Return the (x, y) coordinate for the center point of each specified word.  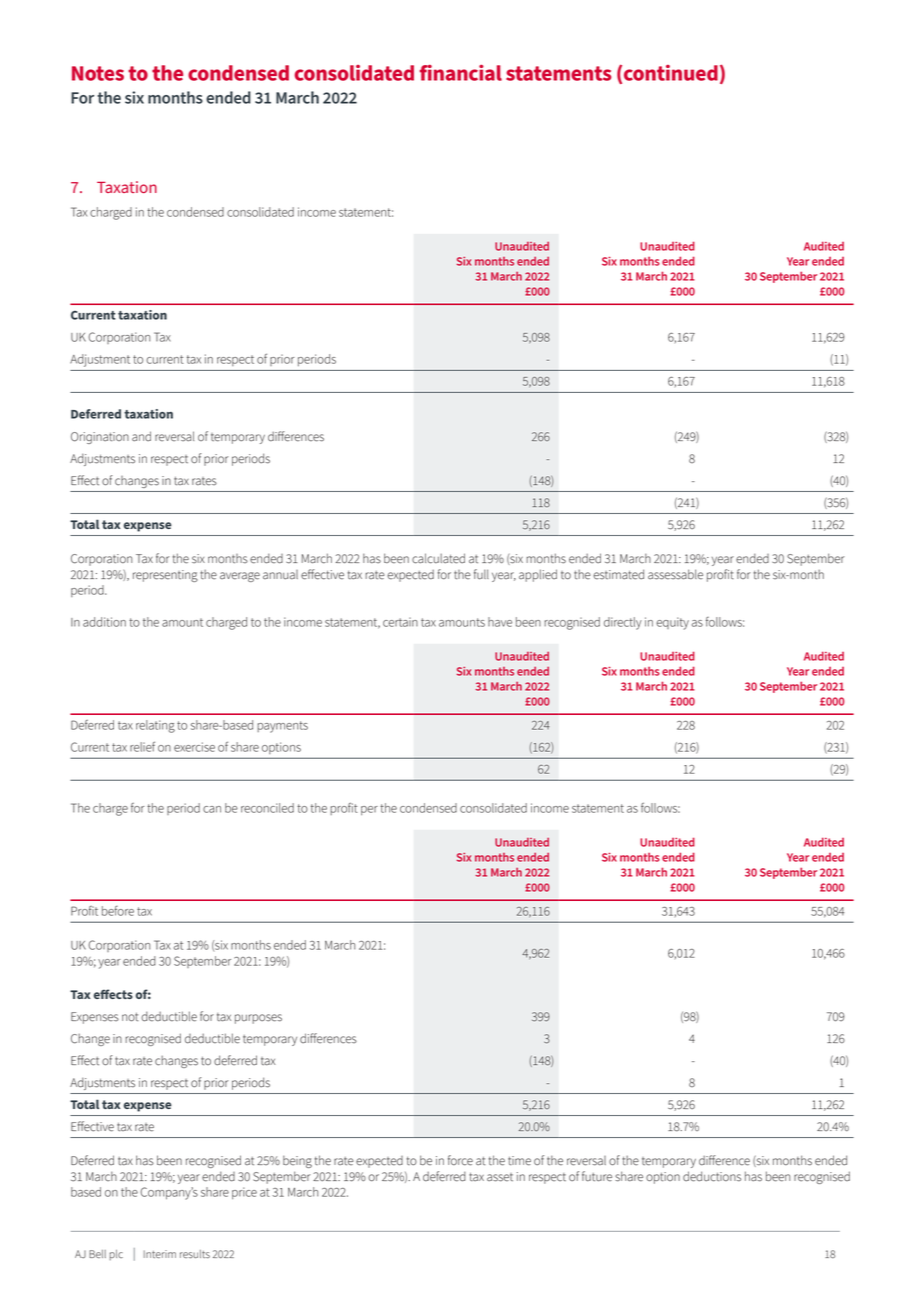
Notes (98, 73)
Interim (160, 1254)
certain (400, 622)
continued (671, 73)
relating (155, 726)
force (460, 1160)
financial (461, 72)
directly (623, 623)
